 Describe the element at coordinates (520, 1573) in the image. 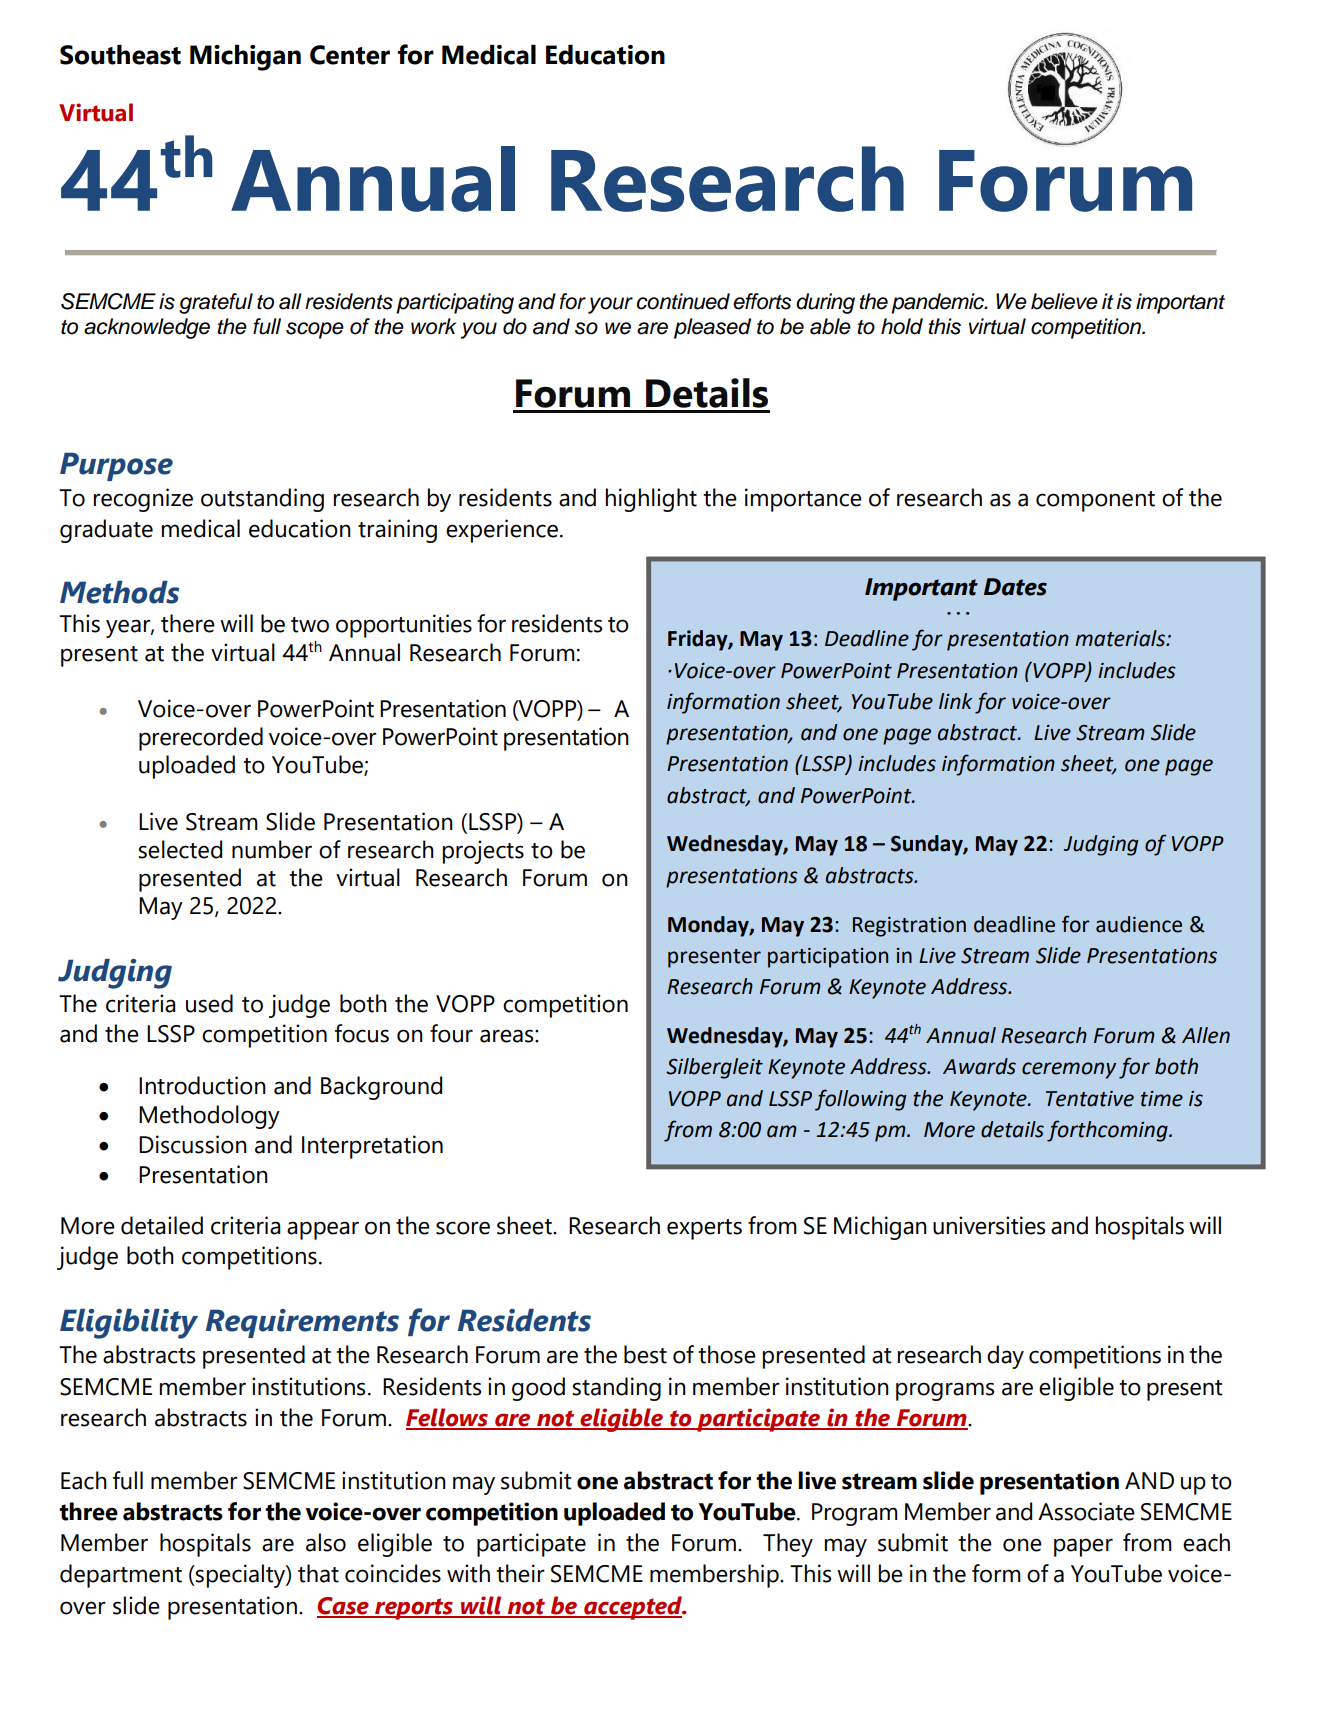

I see `their` at that location.
